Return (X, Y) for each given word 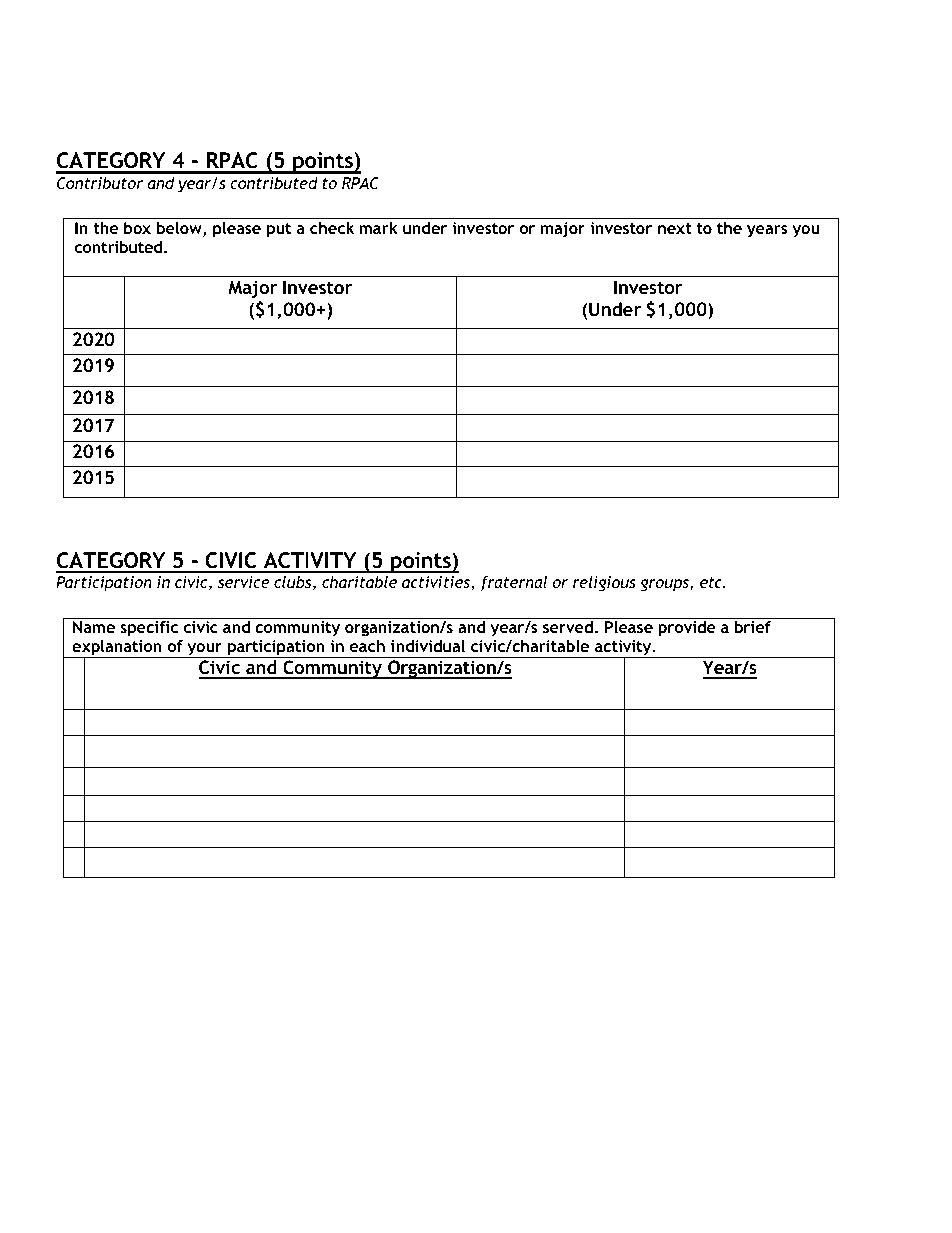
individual (428, 646)
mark (379, 228)
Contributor (100, 183)
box (137, 228)
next (675, 228)
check (332, 228)
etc (712, 582)
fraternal (513, 583)
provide (687, 629)
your (204, 650)
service (244, 582)
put (279, 230)
